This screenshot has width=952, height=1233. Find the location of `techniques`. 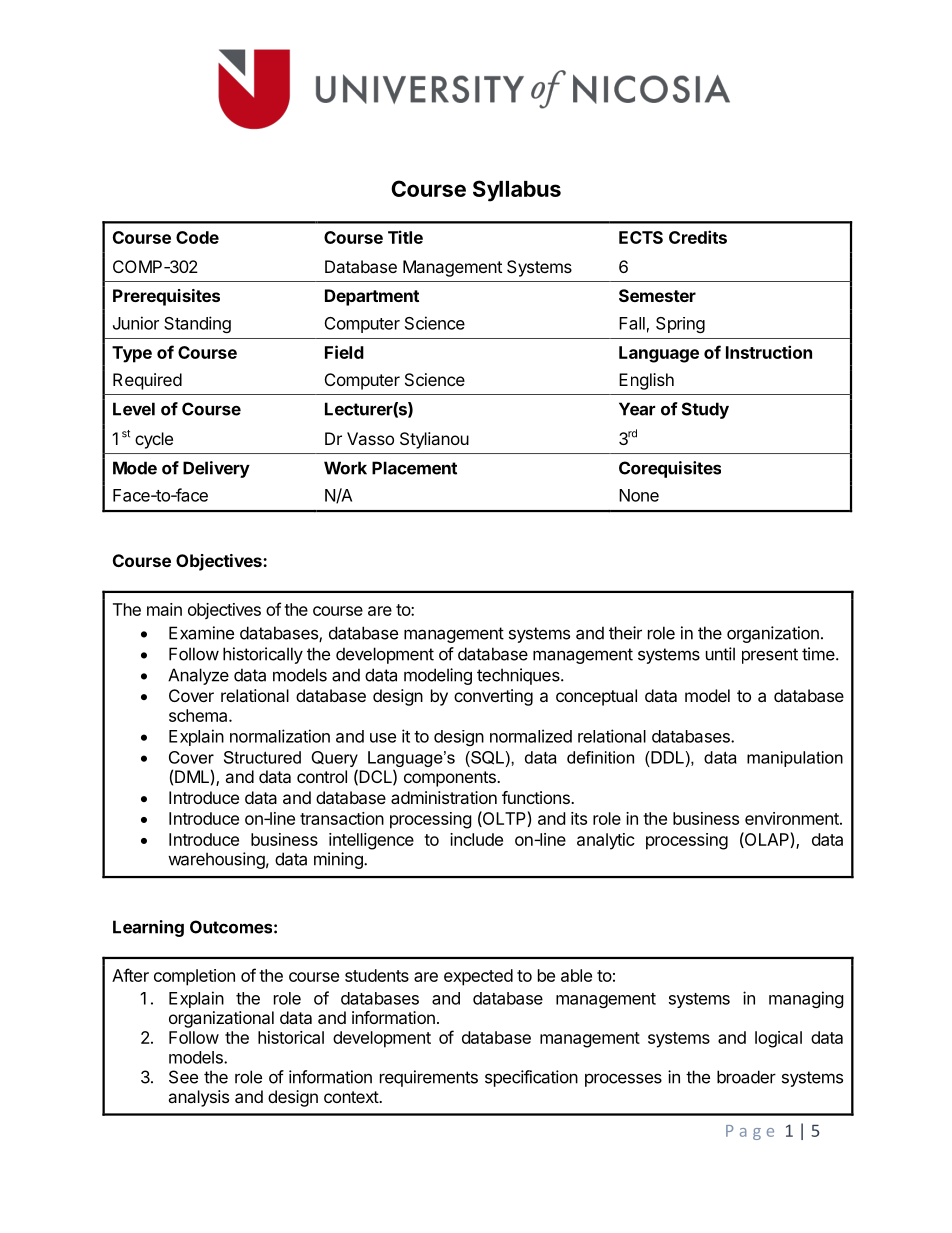

techniques is located at coordinates (519, 676).
